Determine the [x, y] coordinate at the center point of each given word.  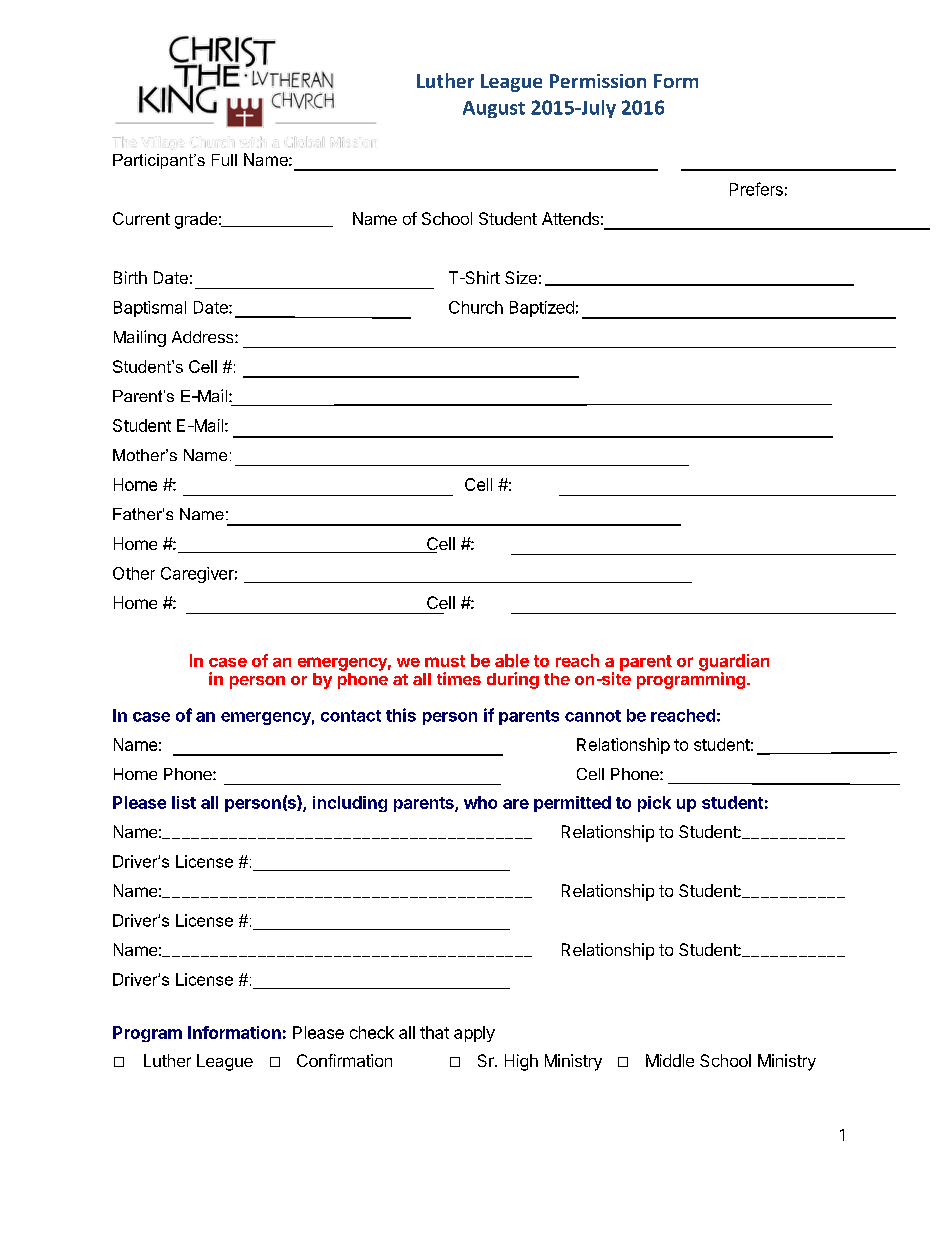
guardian [734, 663]
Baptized [542, 309]
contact [351, 716]
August [494, 109]
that [434, 1032]
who [480, 802]
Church [476, 307]
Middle [670, 1060]
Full [224, 160]
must [445, 661]
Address [204, 337]
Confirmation [344, 1060]
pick [654, 804]
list [184, 802]
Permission [598, 81]
